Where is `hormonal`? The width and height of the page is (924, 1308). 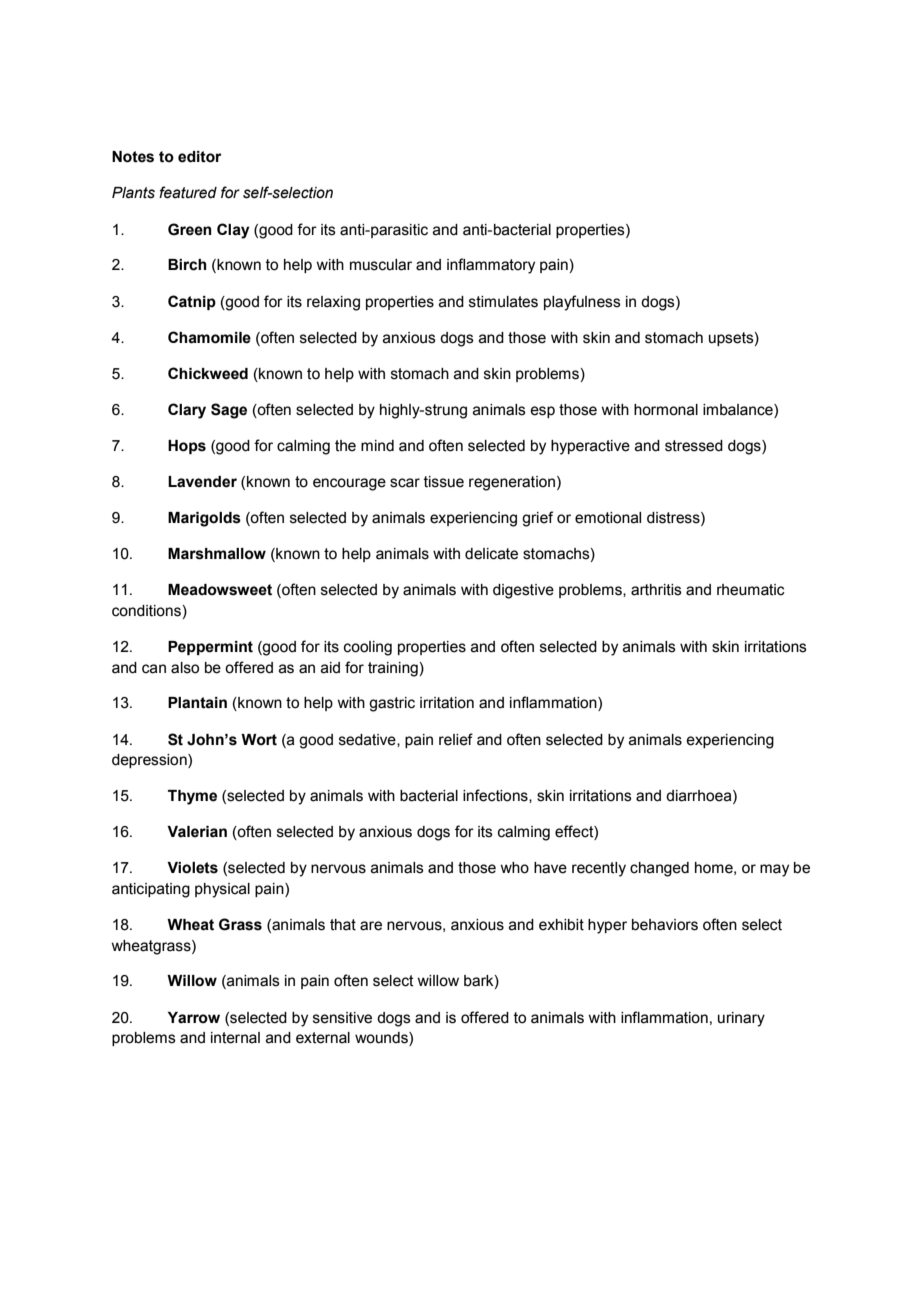 hormonal is located at coordinates (666, 410).
